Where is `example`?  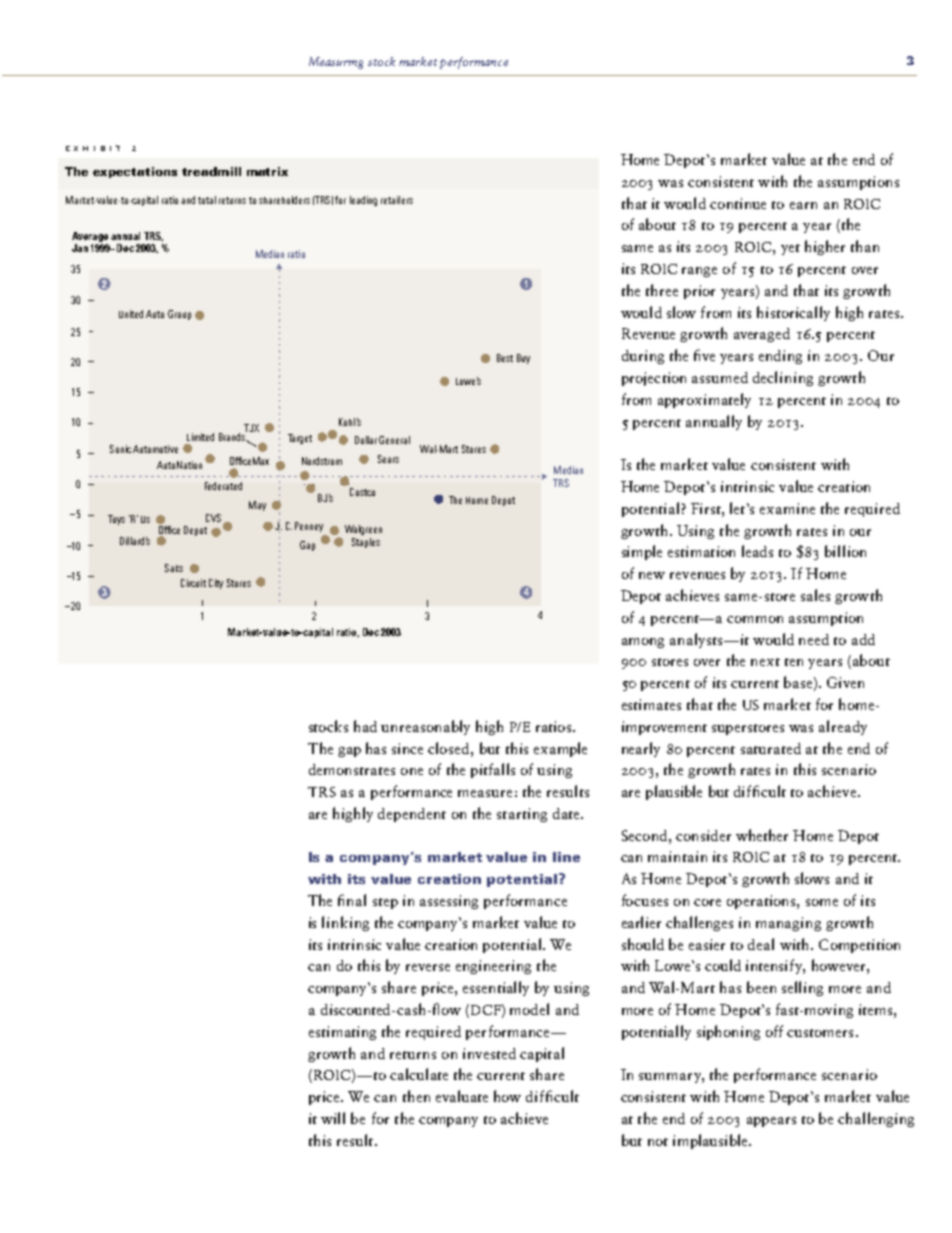 example is located at coordinates (560, 749).
